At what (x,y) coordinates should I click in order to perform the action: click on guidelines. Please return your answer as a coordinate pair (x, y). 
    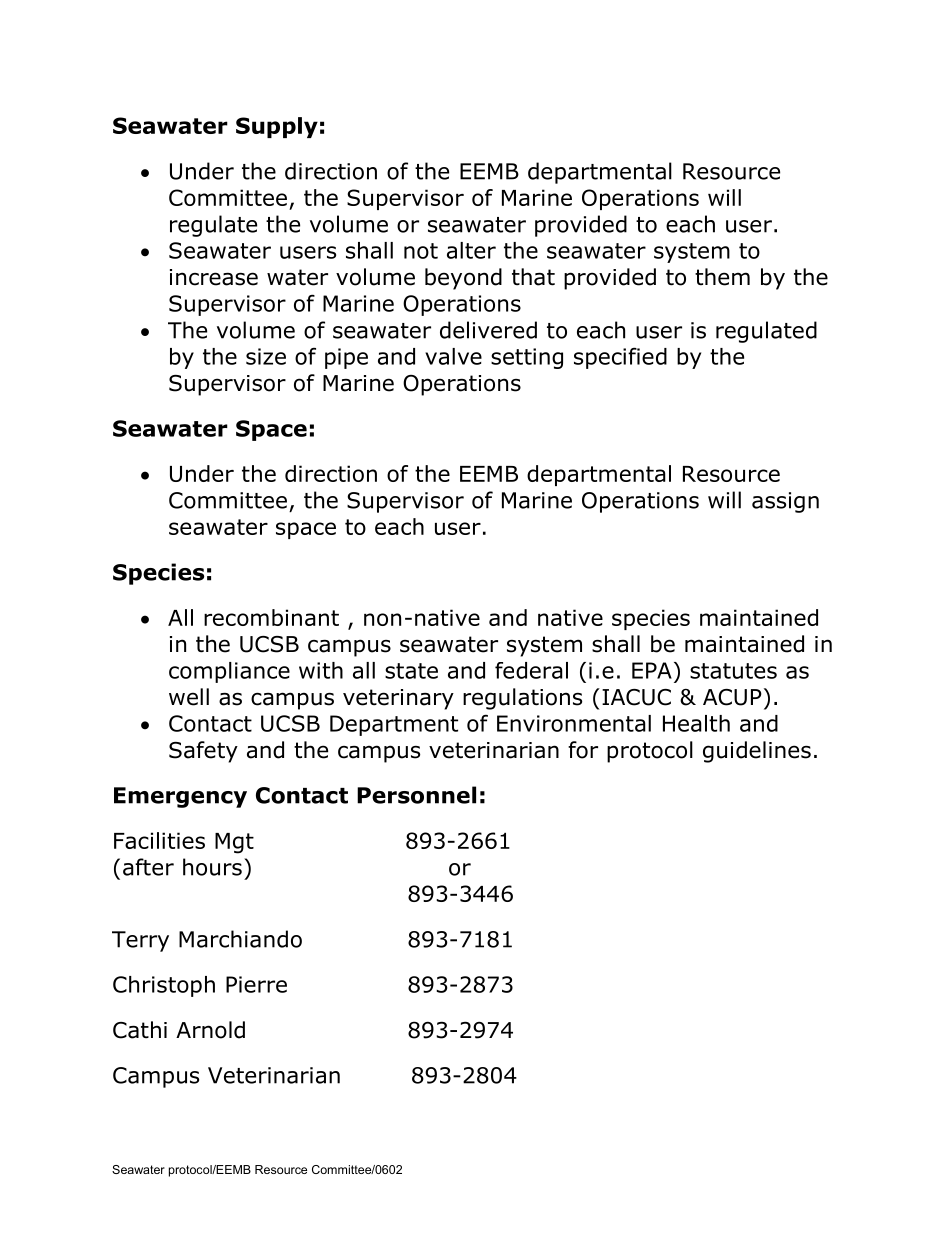
    Looking at the image, I should click on (757, 752).
